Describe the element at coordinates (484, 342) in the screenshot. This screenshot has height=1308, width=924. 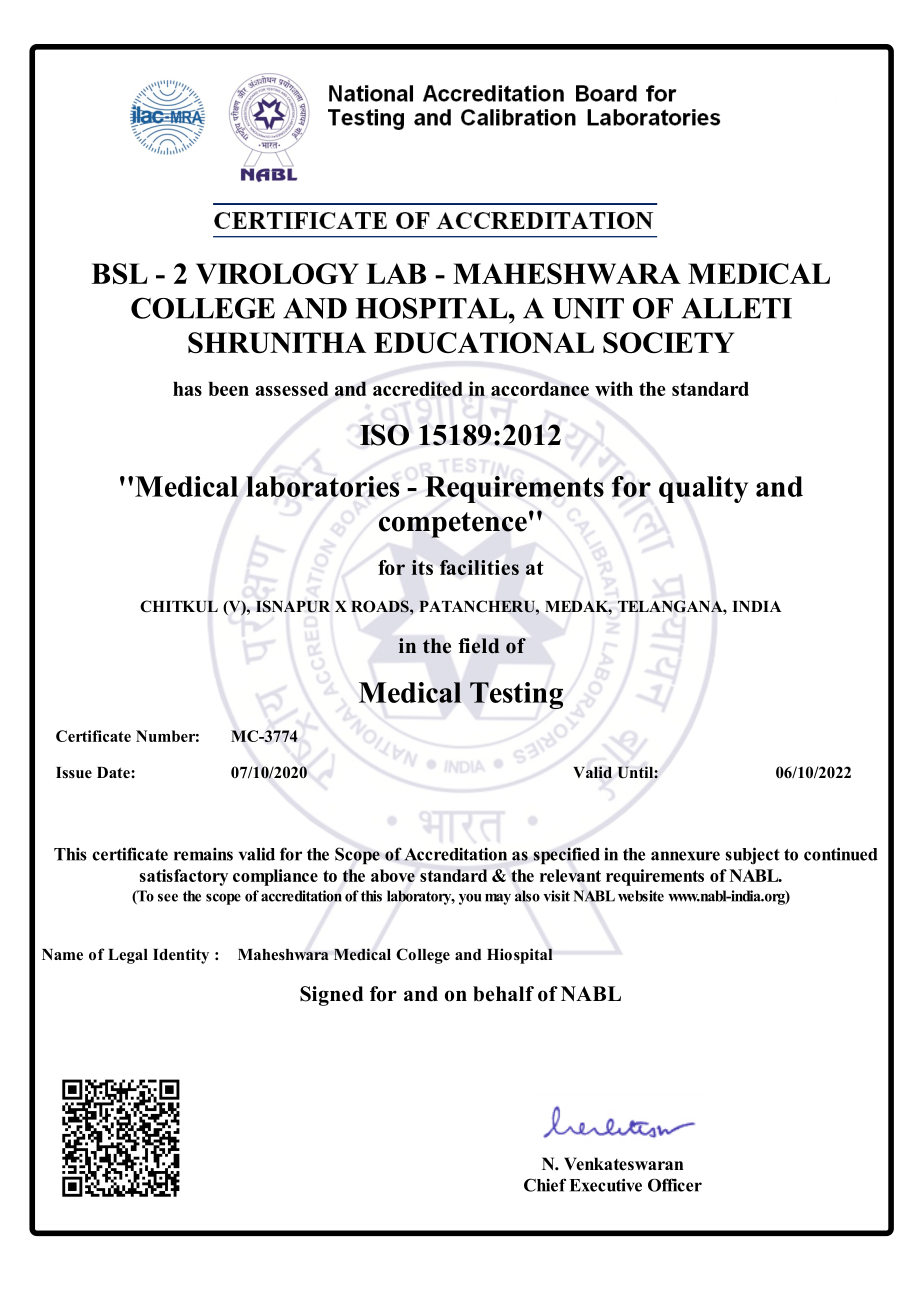
I see `EDUCATIONAL` at that location.
